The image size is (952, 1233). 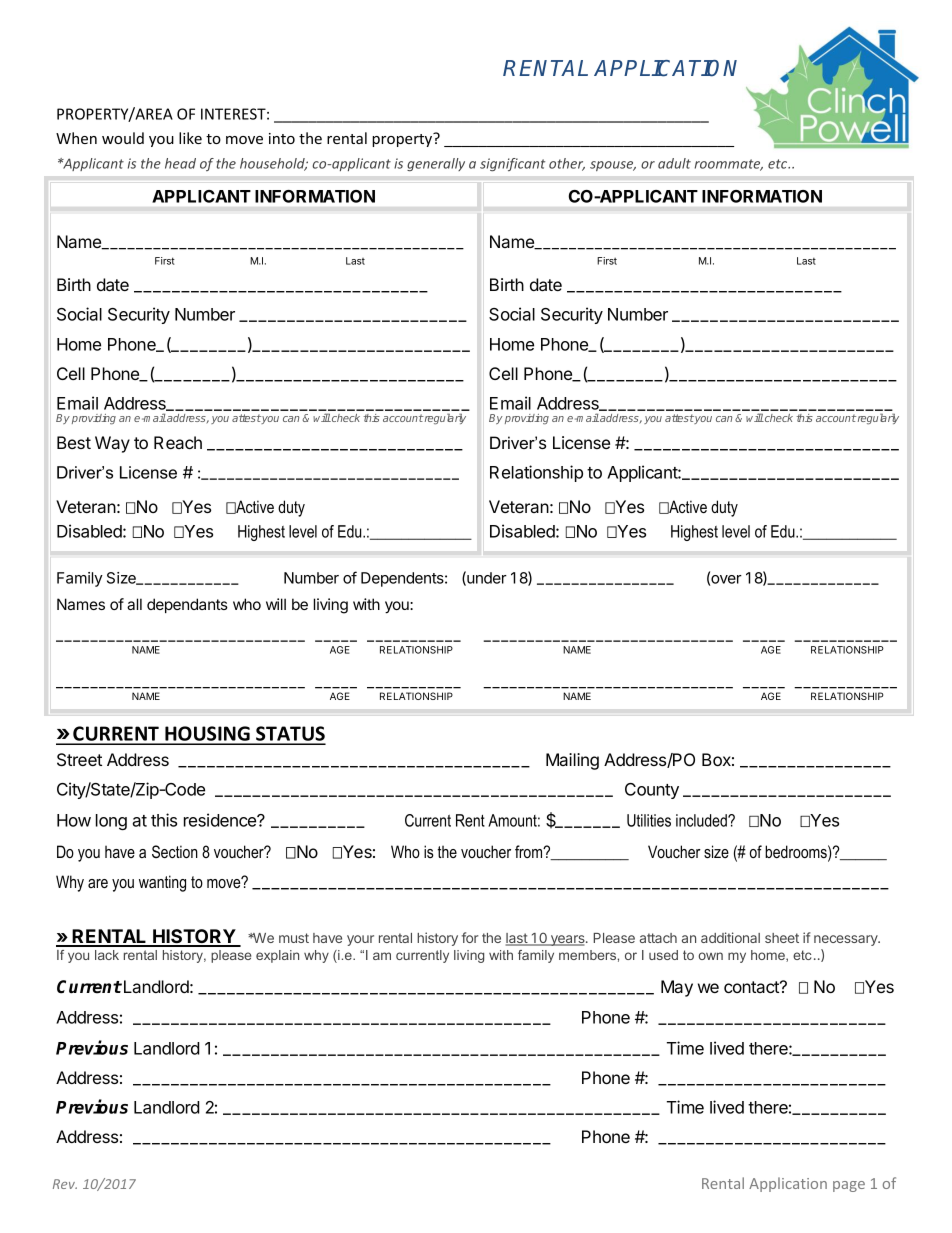 I want to click on page, so click(x=849, y=1186).
